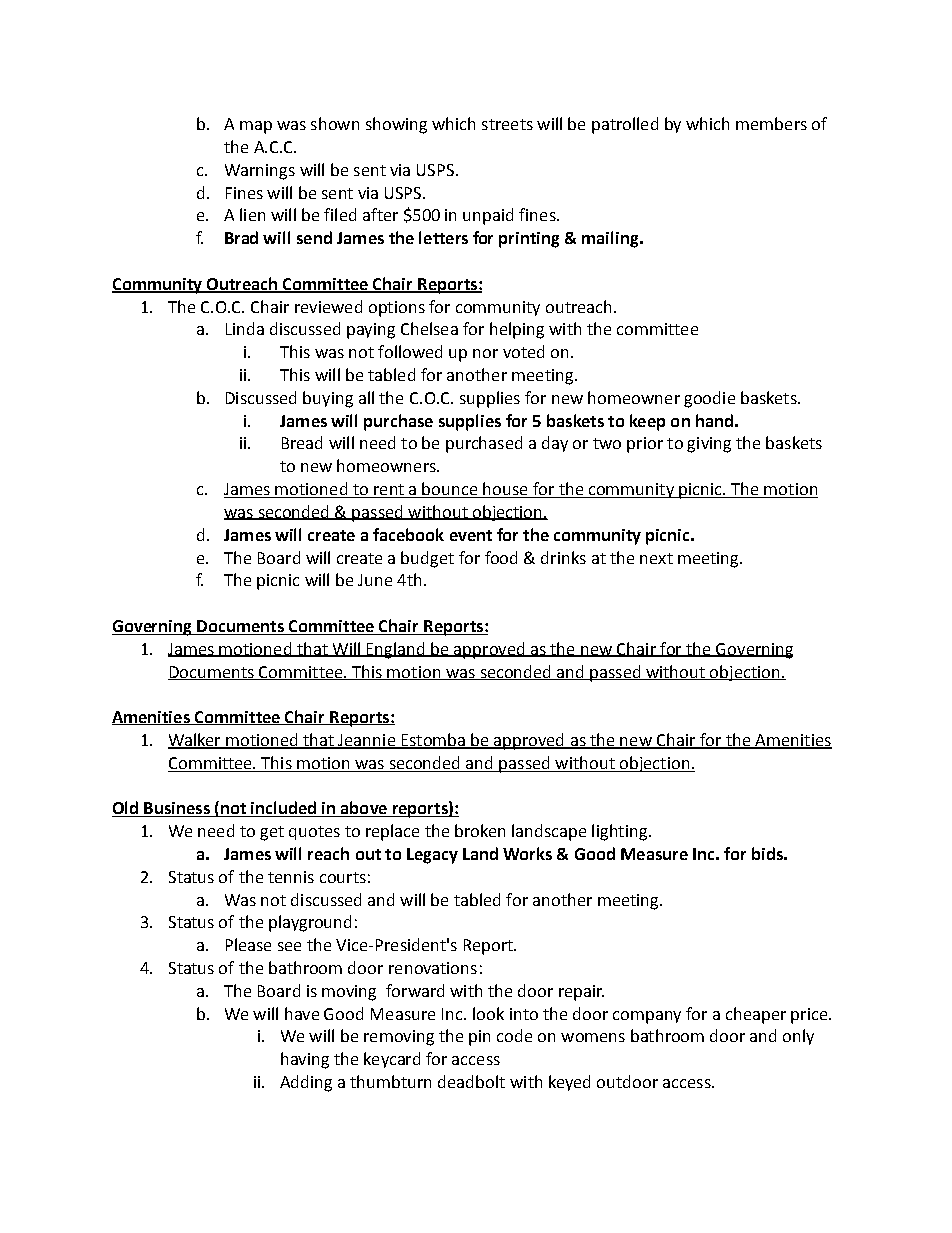  I want to click on Warnings, so click(260, 172).
